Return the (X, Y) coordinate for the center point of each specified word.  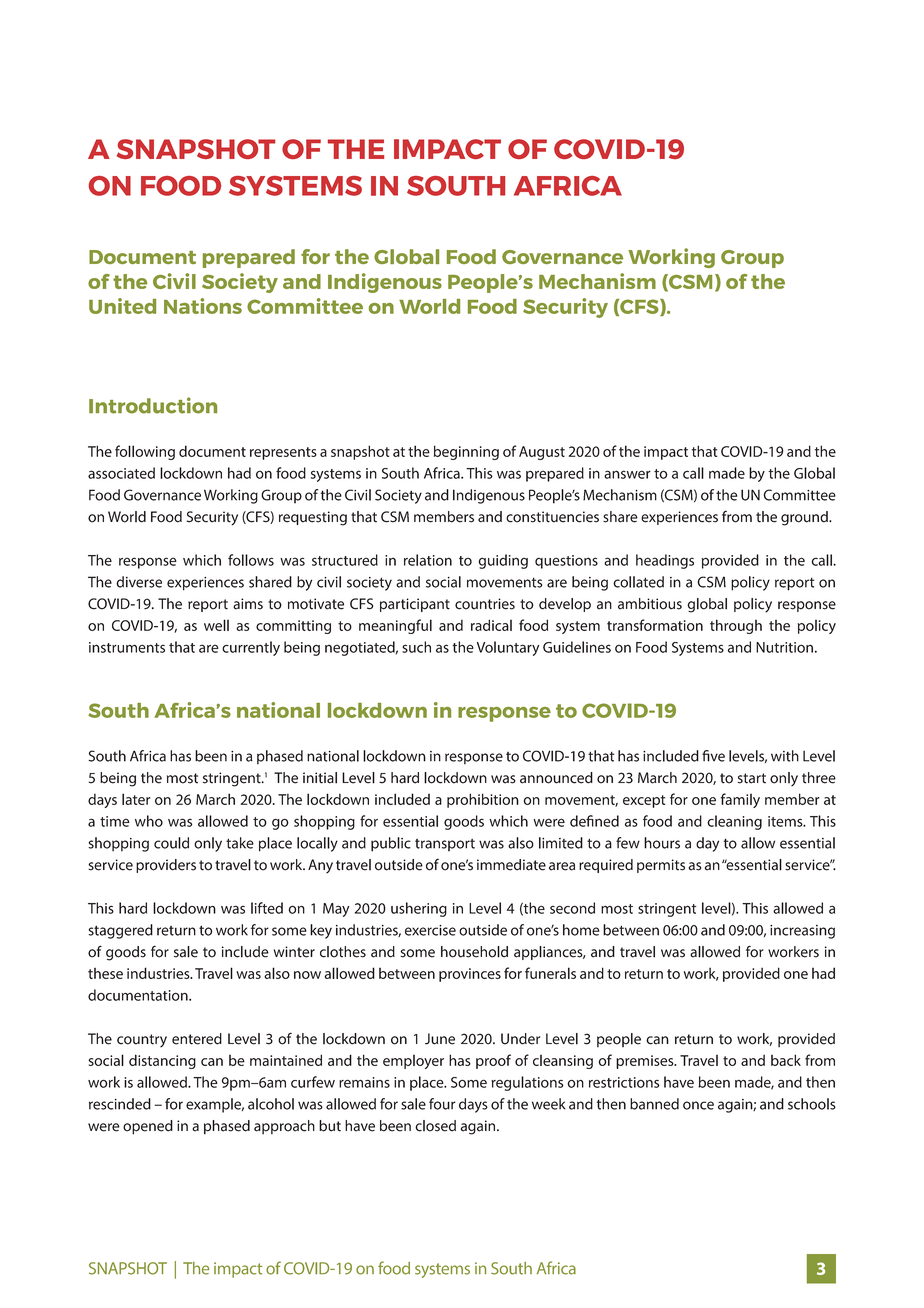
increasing (802, 932)
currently (251, 648)
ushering (419, 909)
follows (251, 560)
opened (148, 1127)
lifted (267, 908)
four (442, 1104)
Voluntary (508, 648)
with (785, 756)
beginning (466, 452)
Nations (203, 306)
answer (627, 474)
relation (428, 560)
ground (805, 518)
